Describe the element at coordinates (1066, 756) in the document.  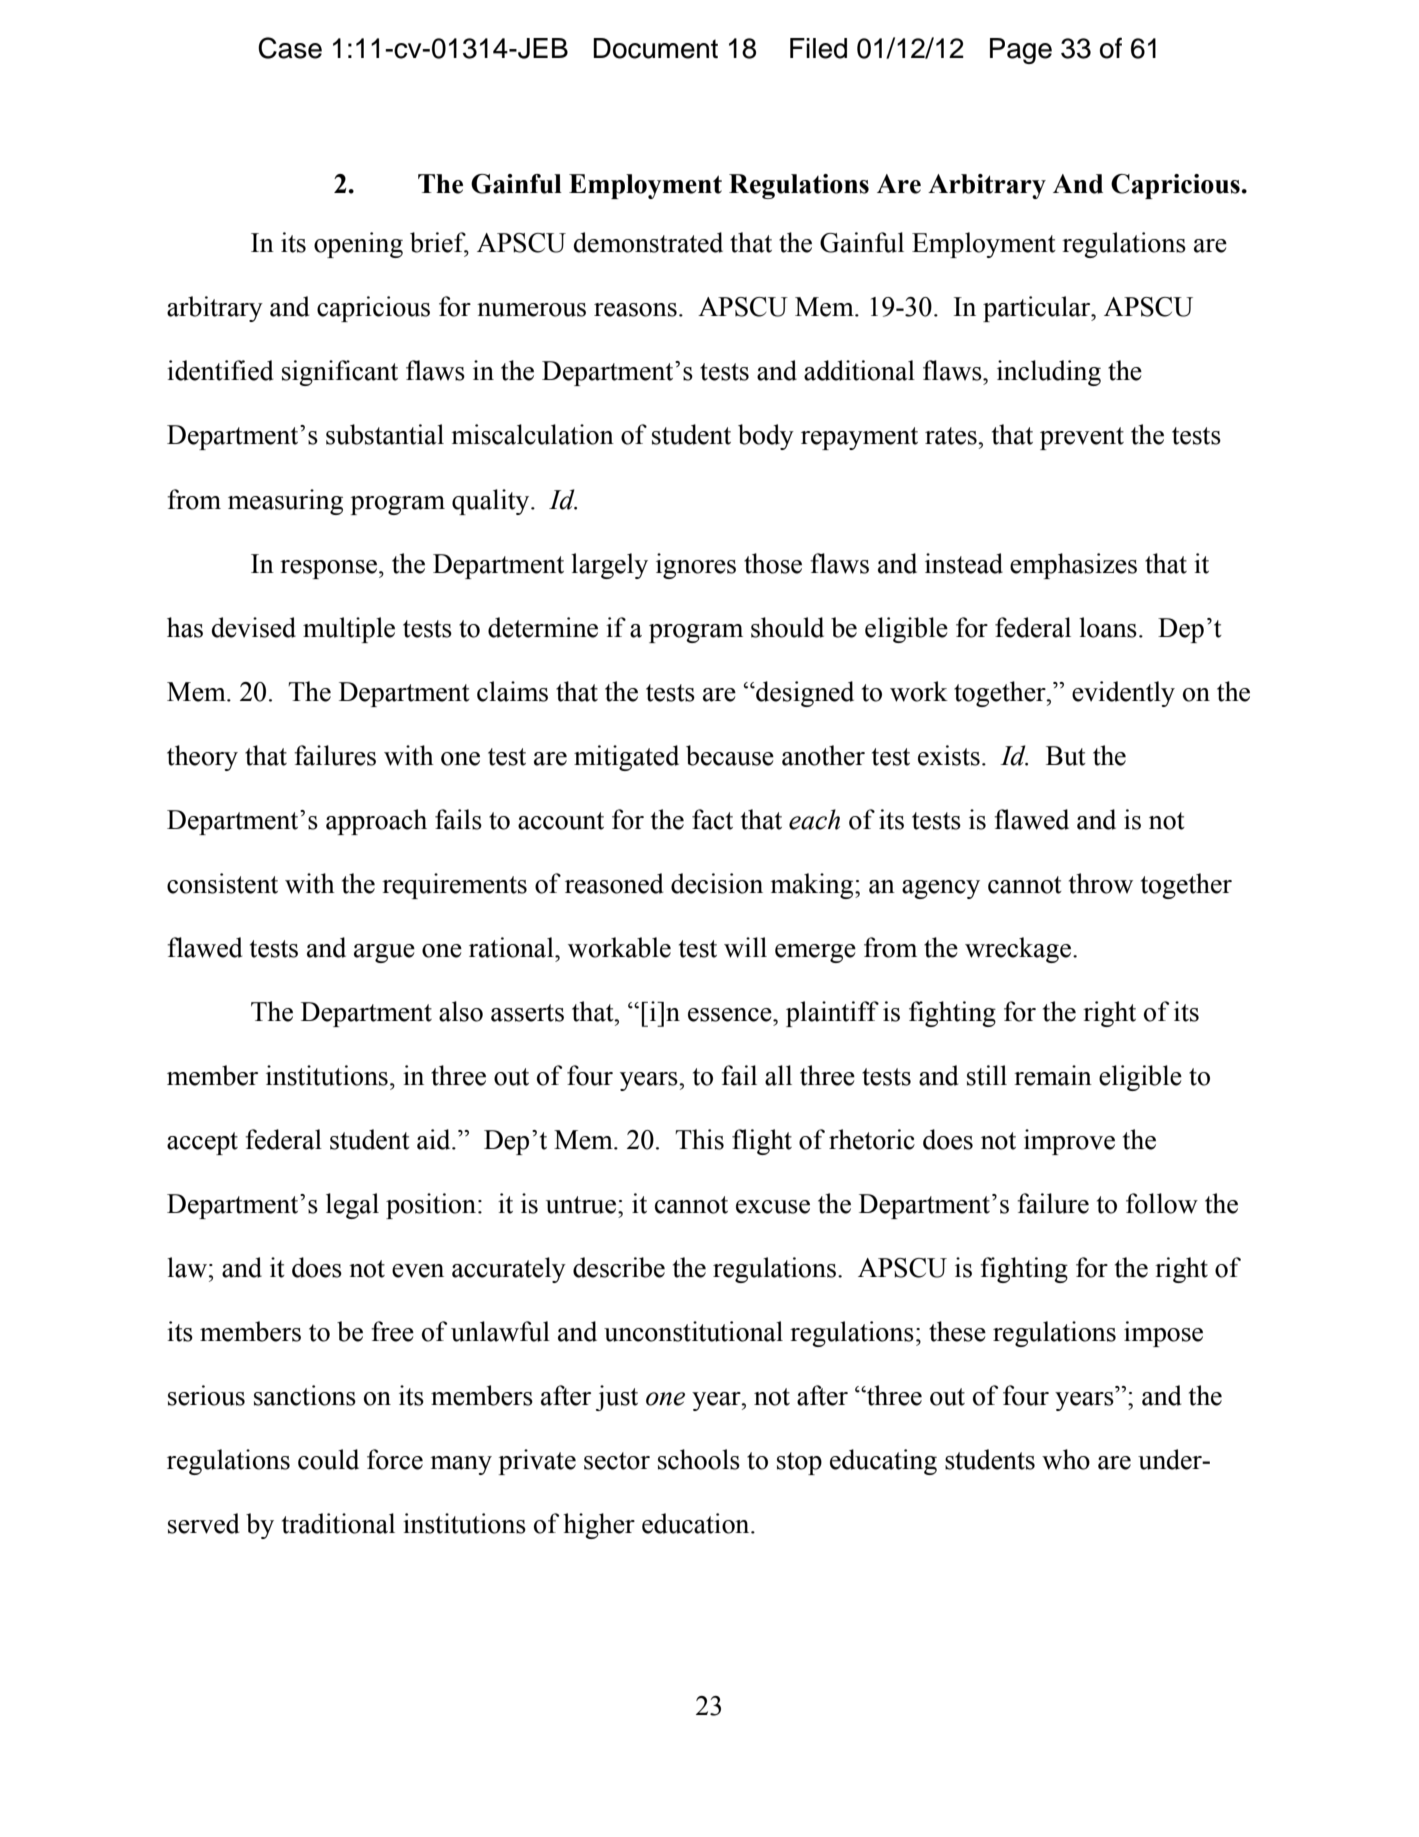
I see `But` at that location.
